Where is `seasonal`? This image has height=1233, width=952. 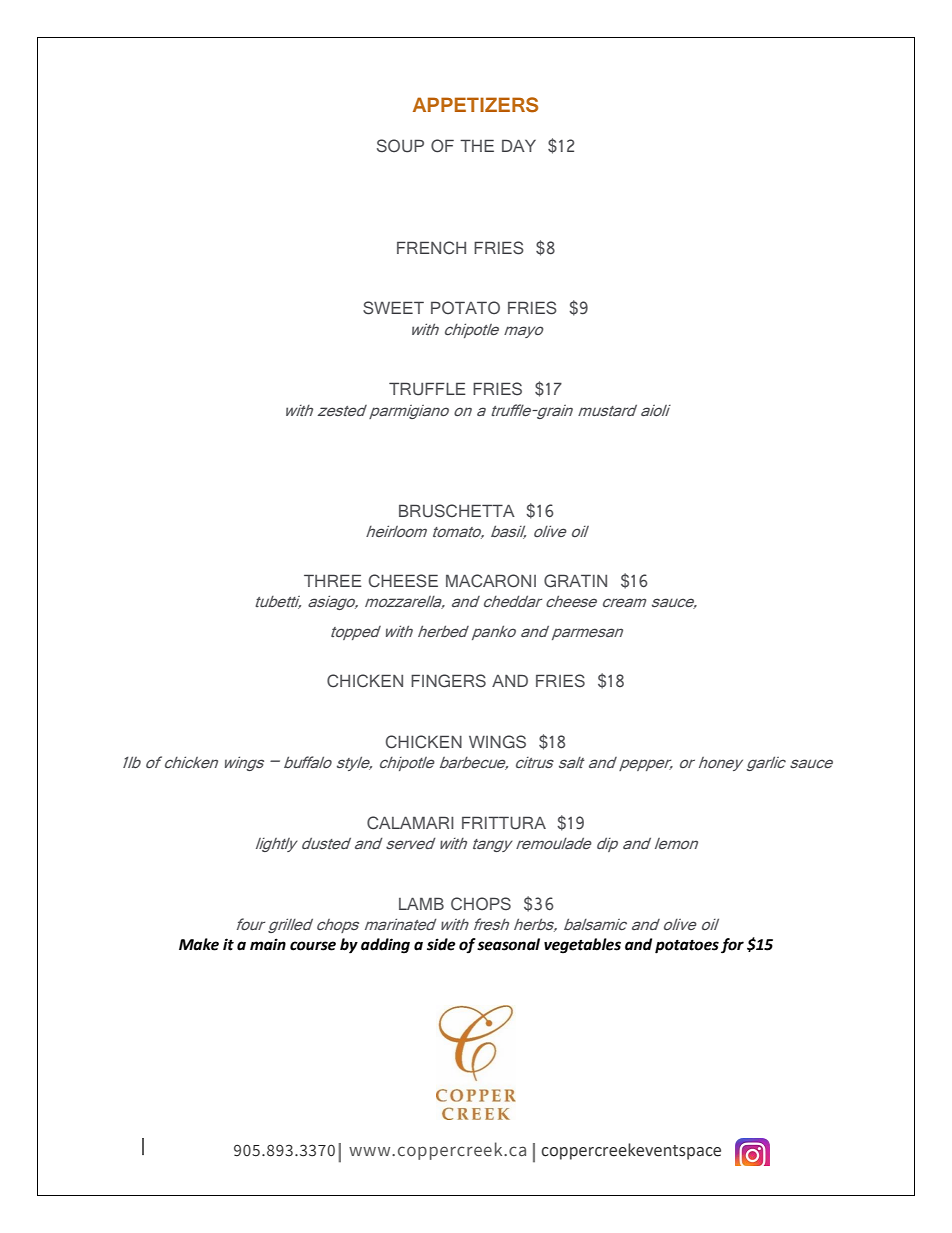
seasonal is located at coordinates (508, 944).
